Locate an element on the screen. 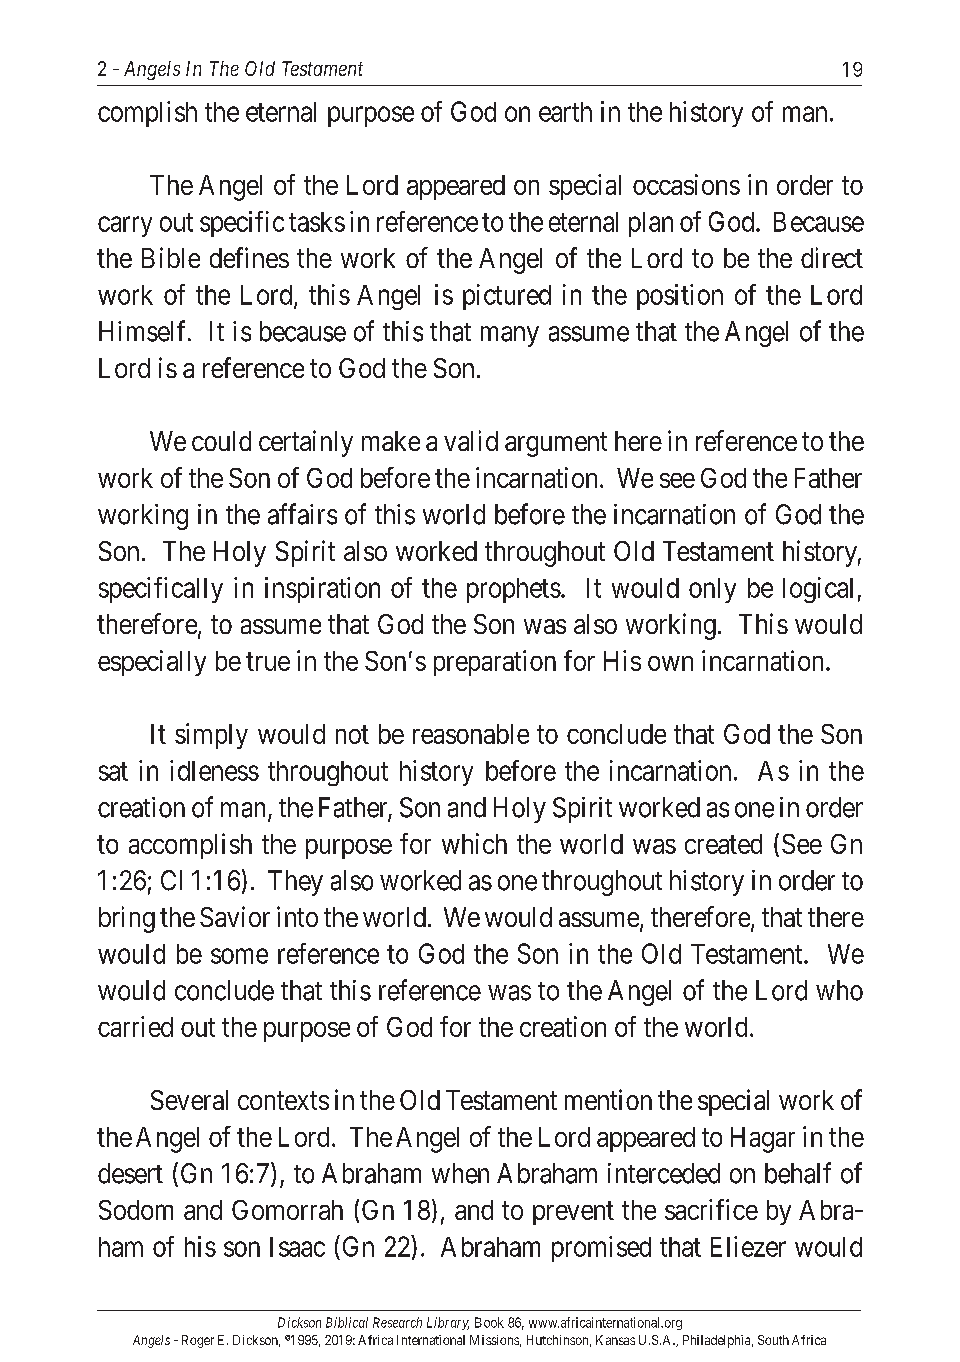 This screenshot has height=1362, width=960. South is located at coordinates (773, 1340).
